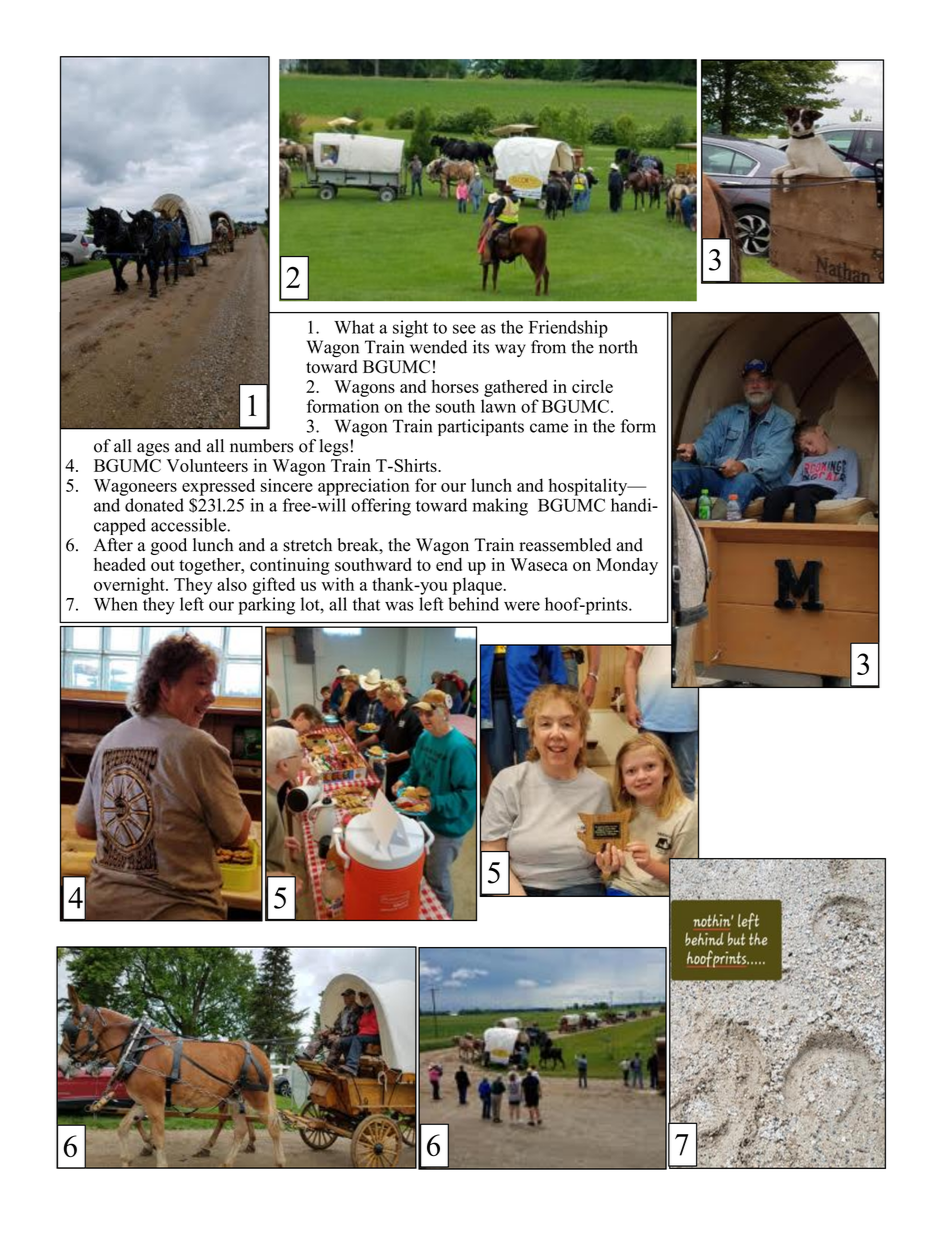  I want to click on What, so click(354, 327).
